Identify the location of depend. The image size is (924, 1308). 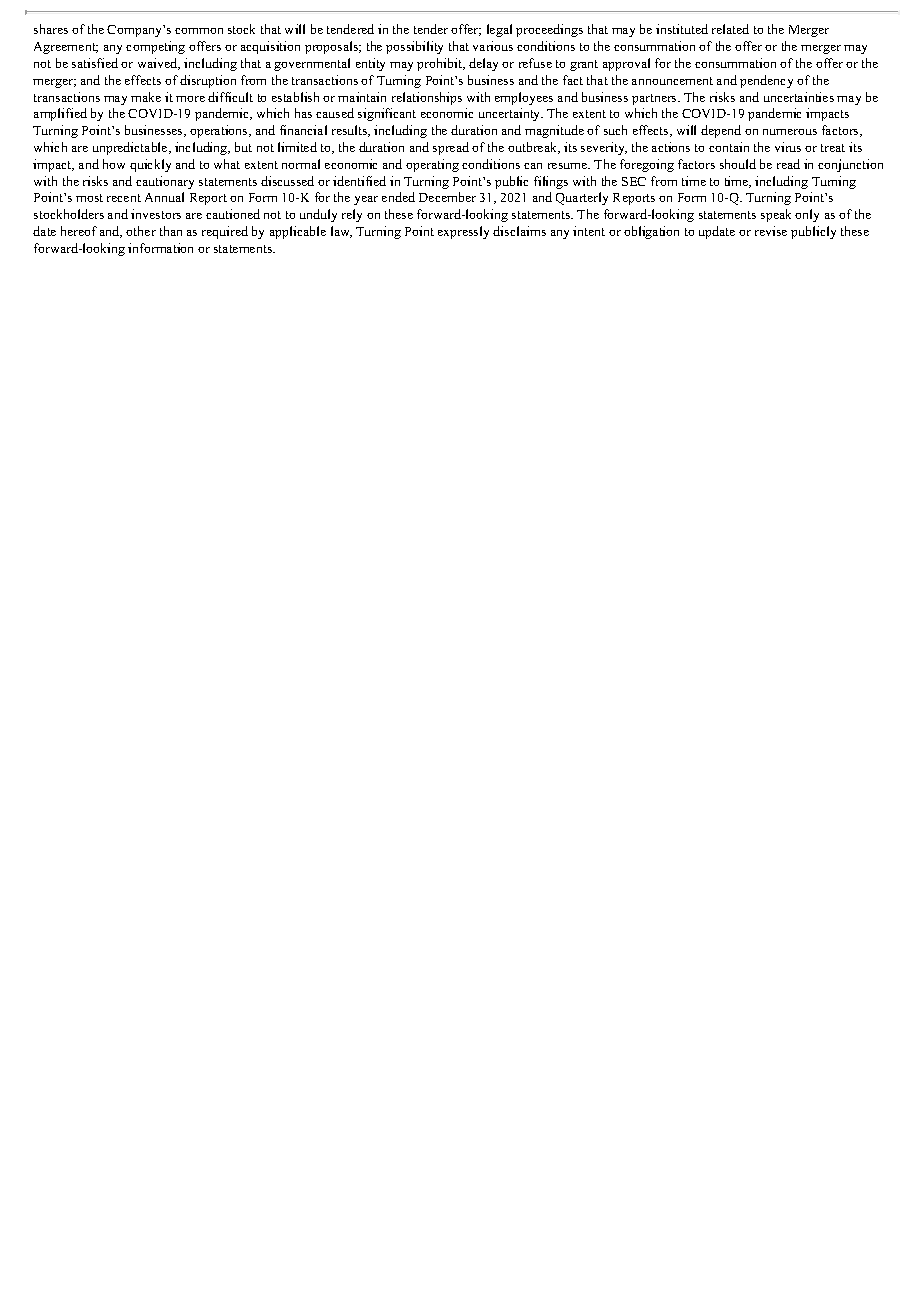
(721, 131).
